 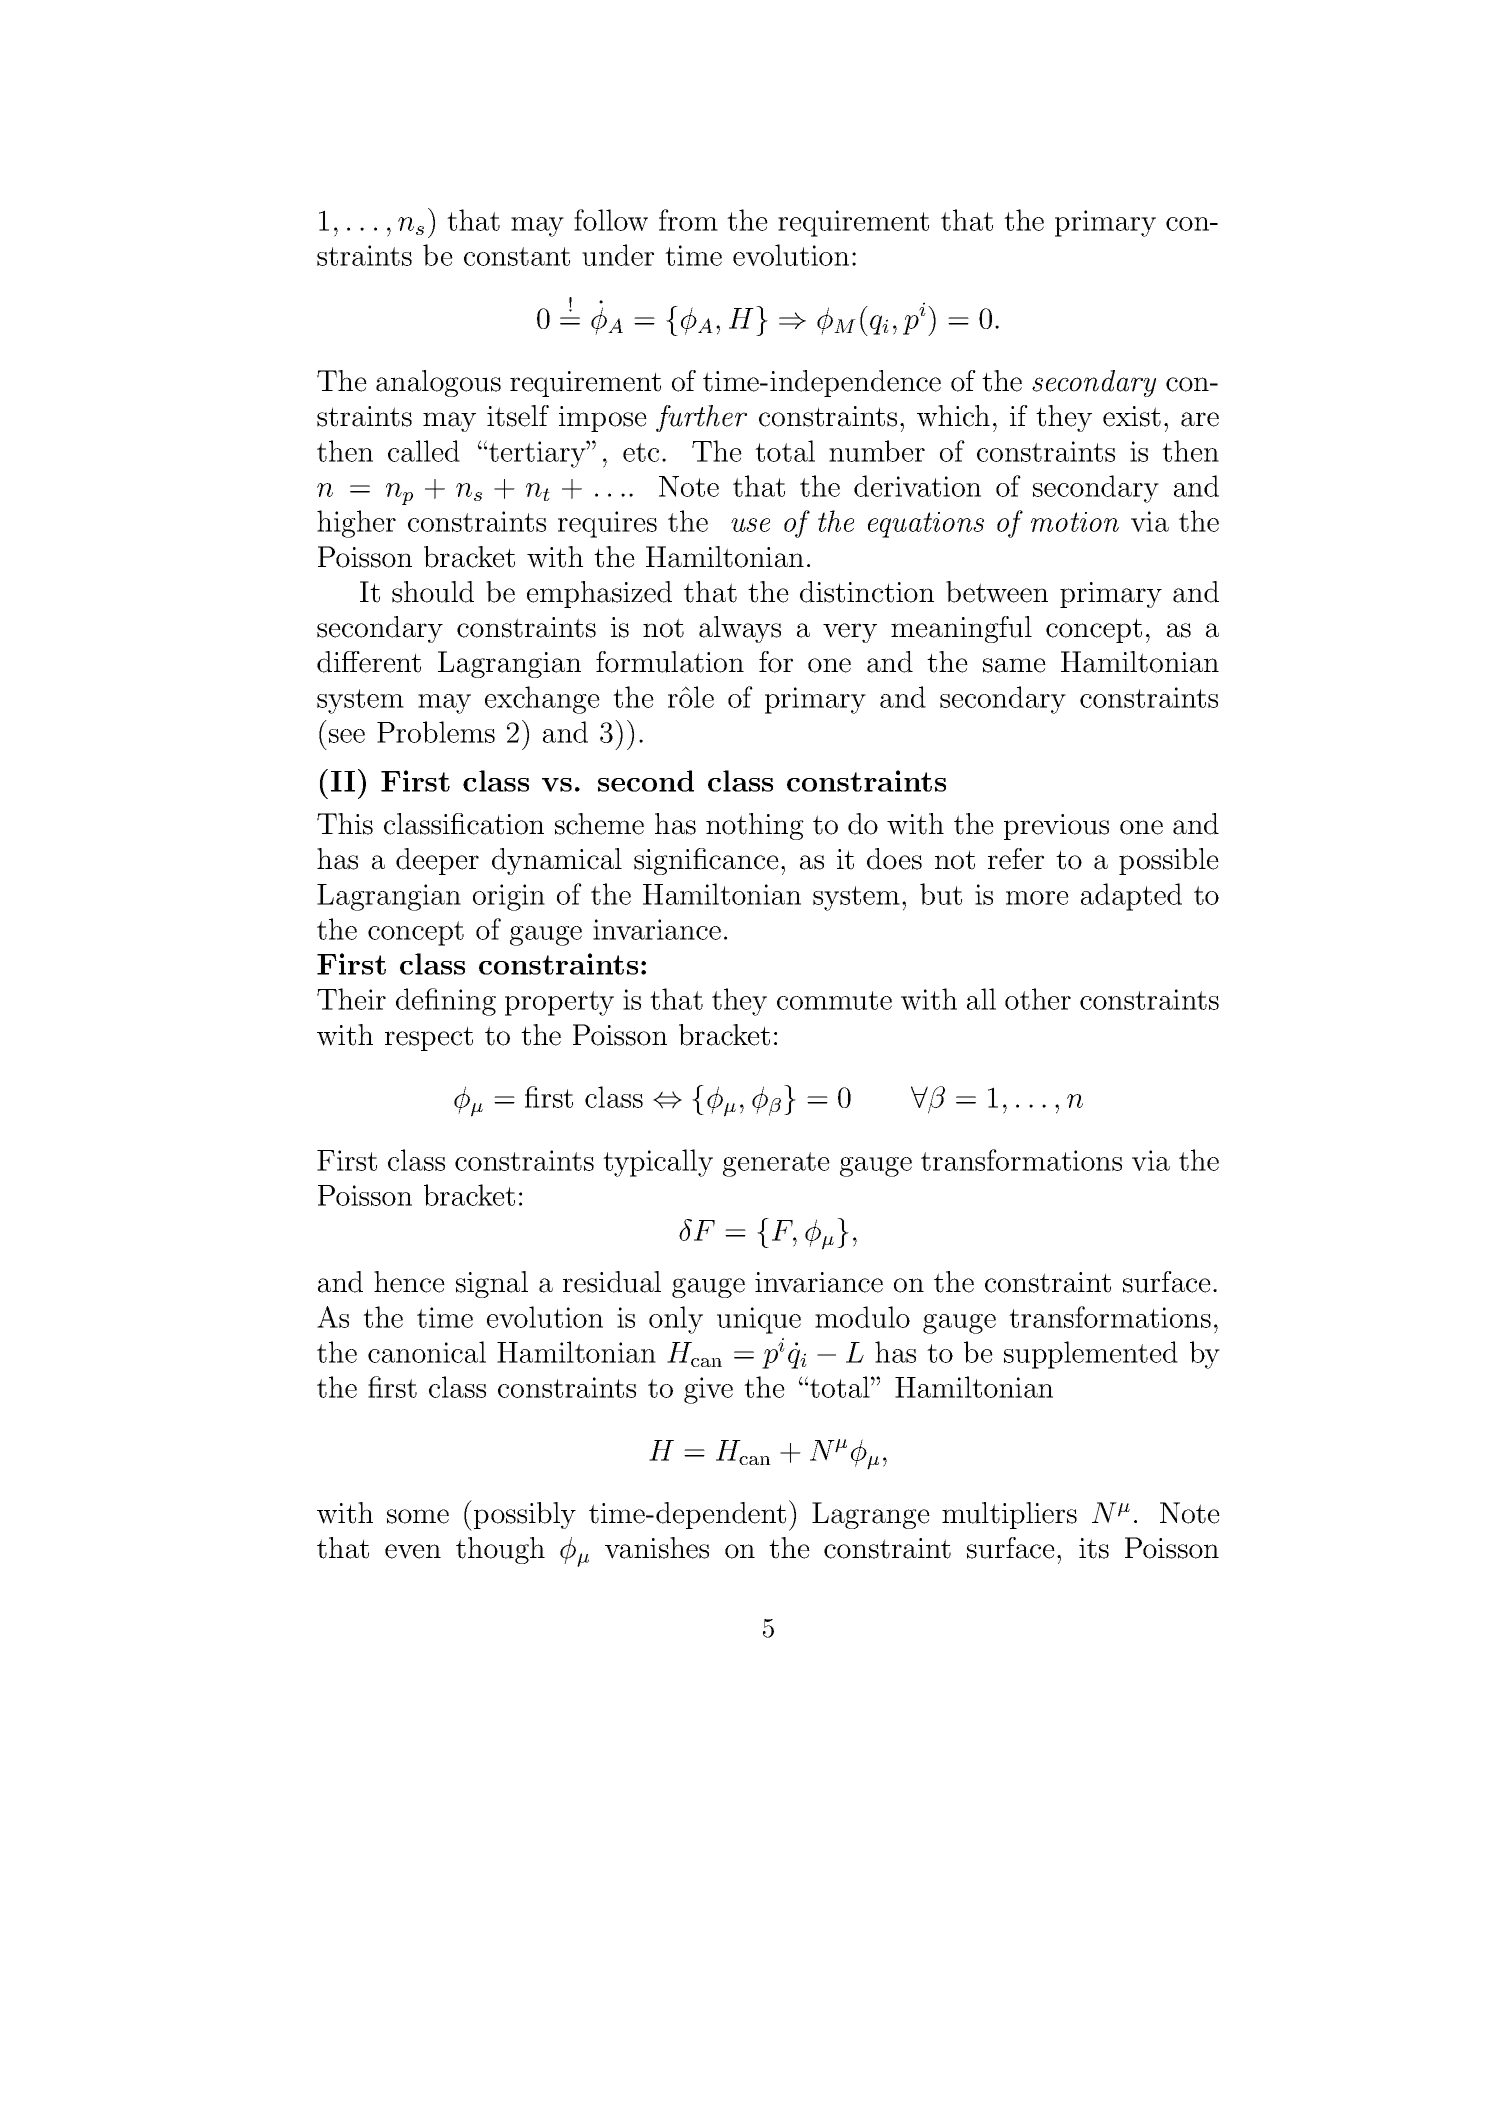 I want to click on some, so click(x=418, y=1516).
